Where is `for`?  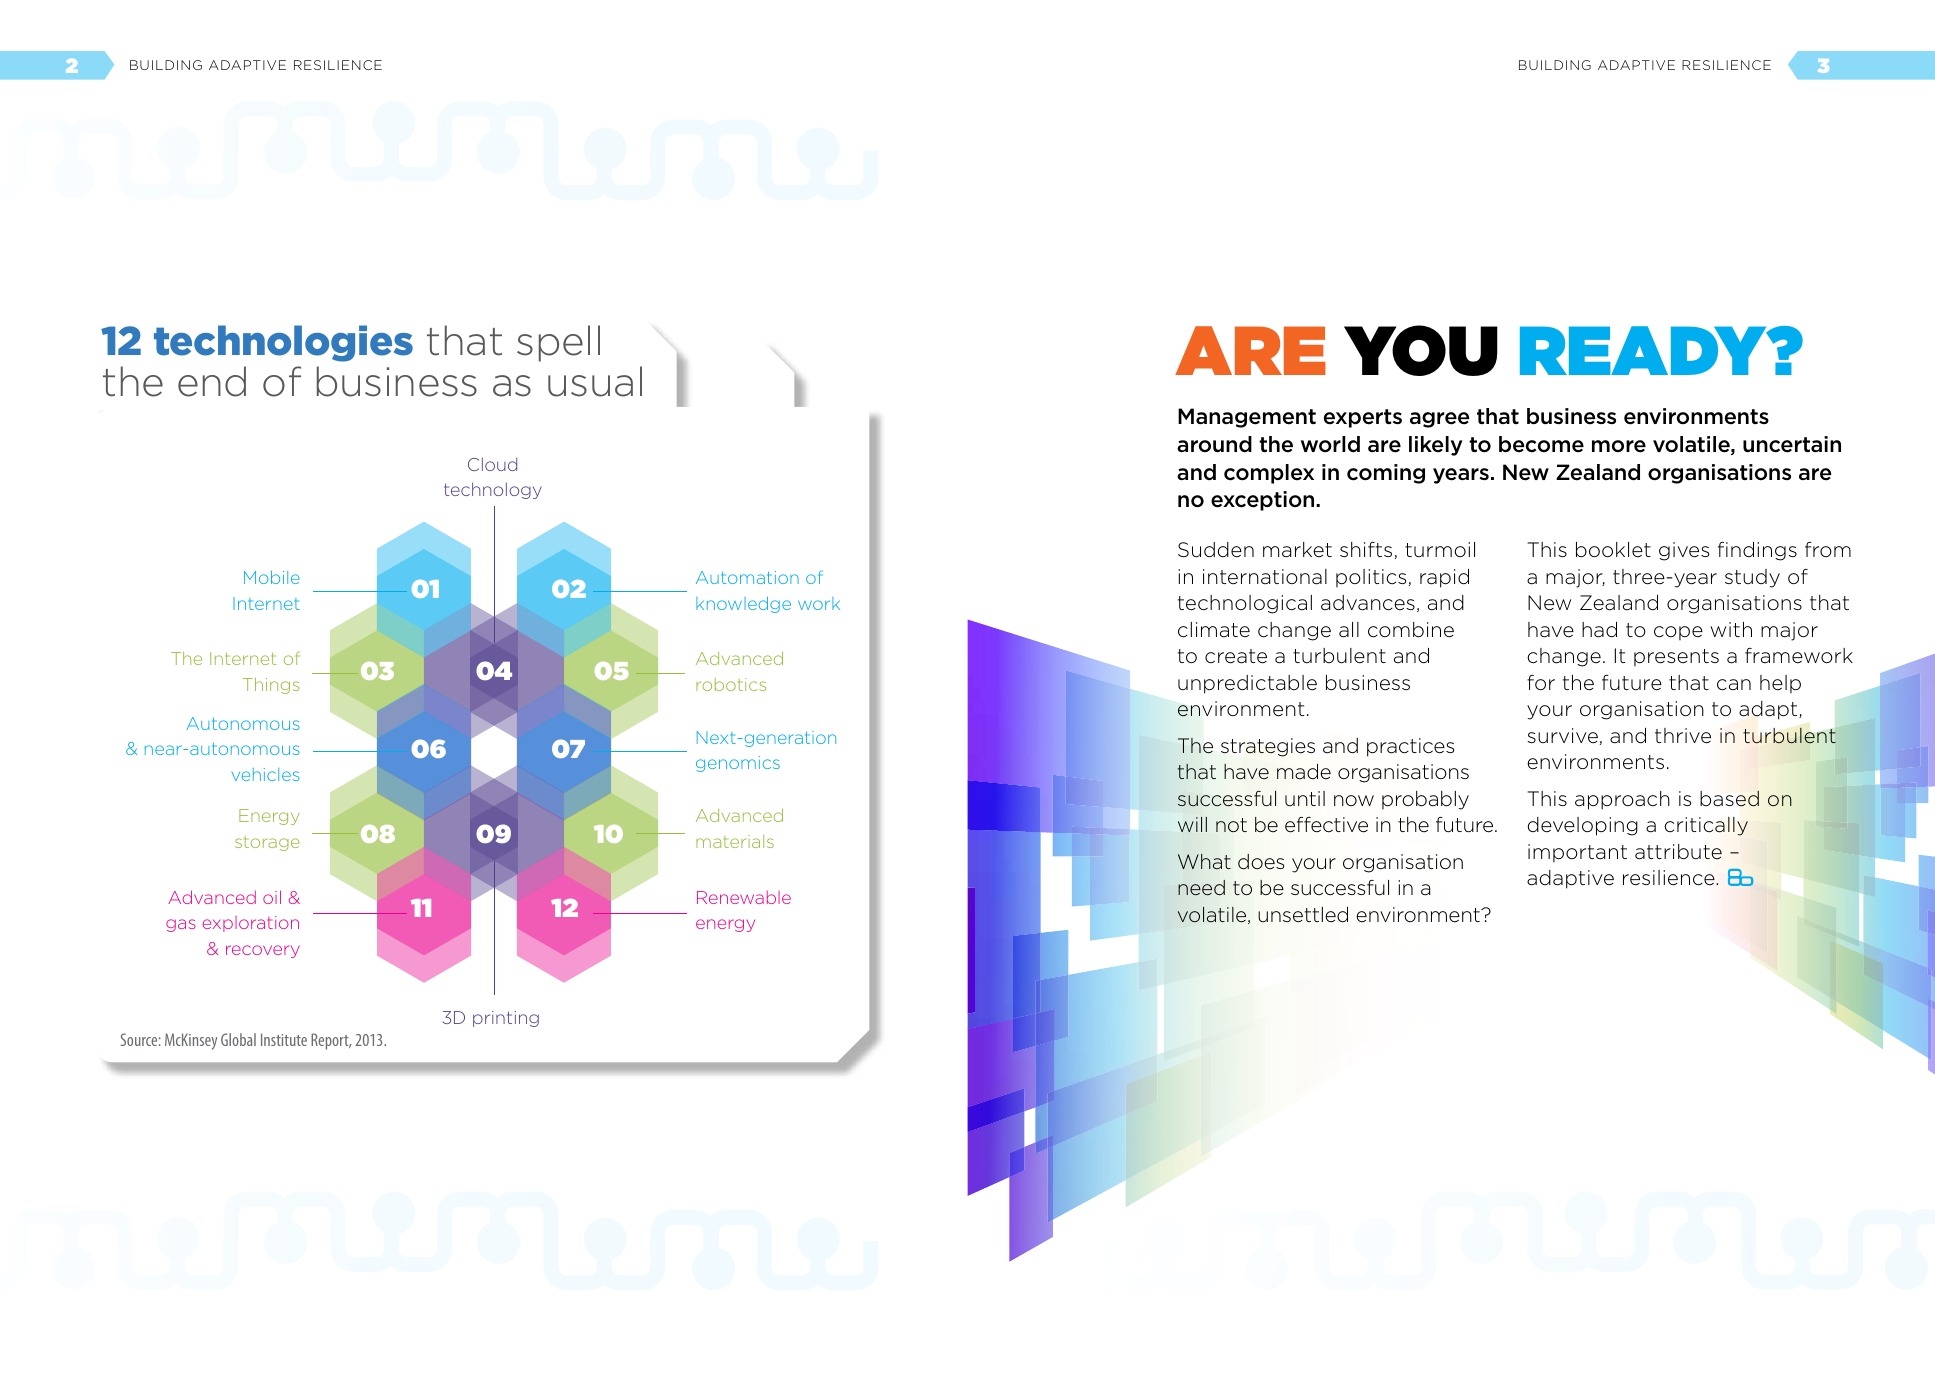 for is located at coordinates (1541, 683).
